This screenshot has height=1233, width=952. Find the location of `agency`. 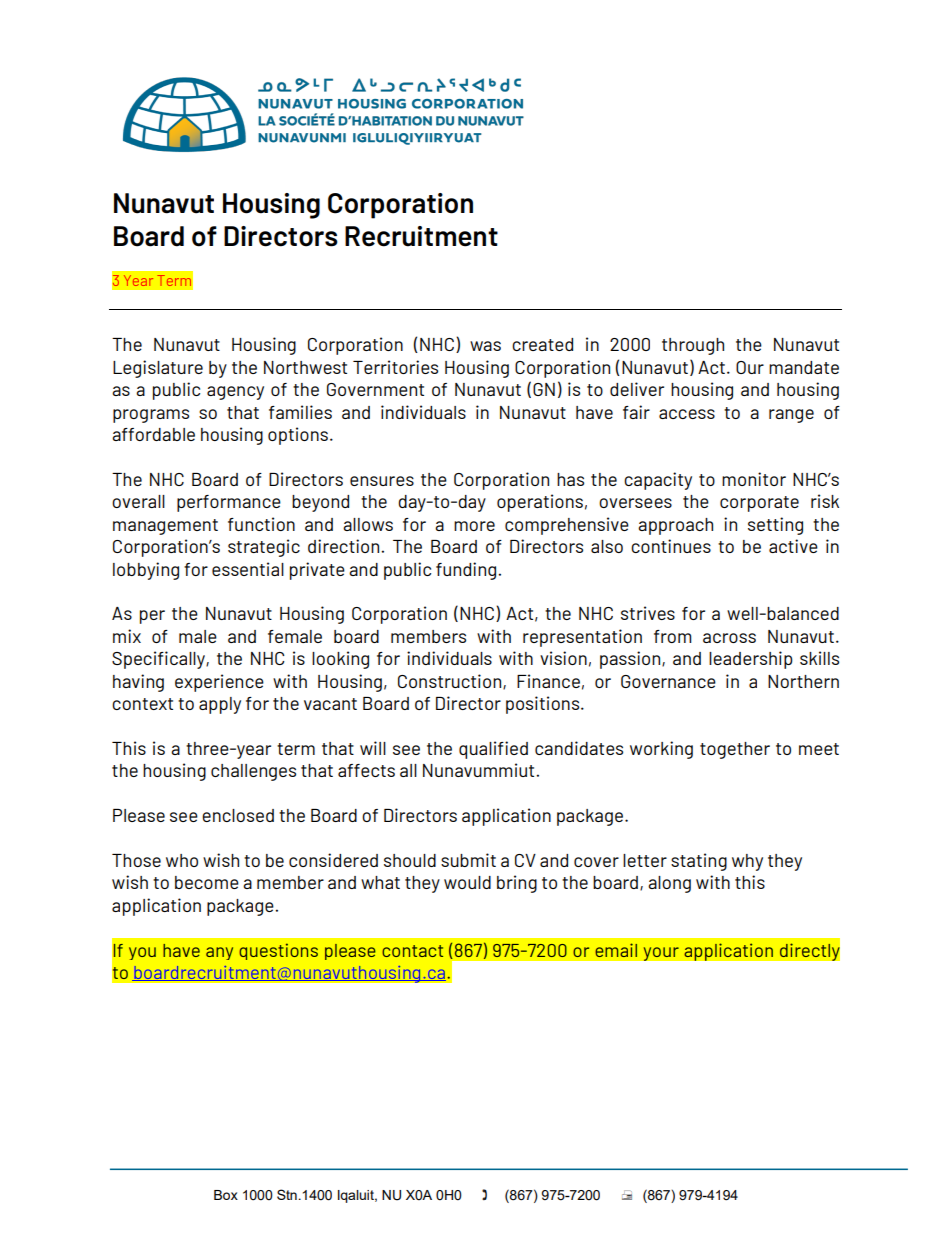

agency is located at coordinates (235, 393).
